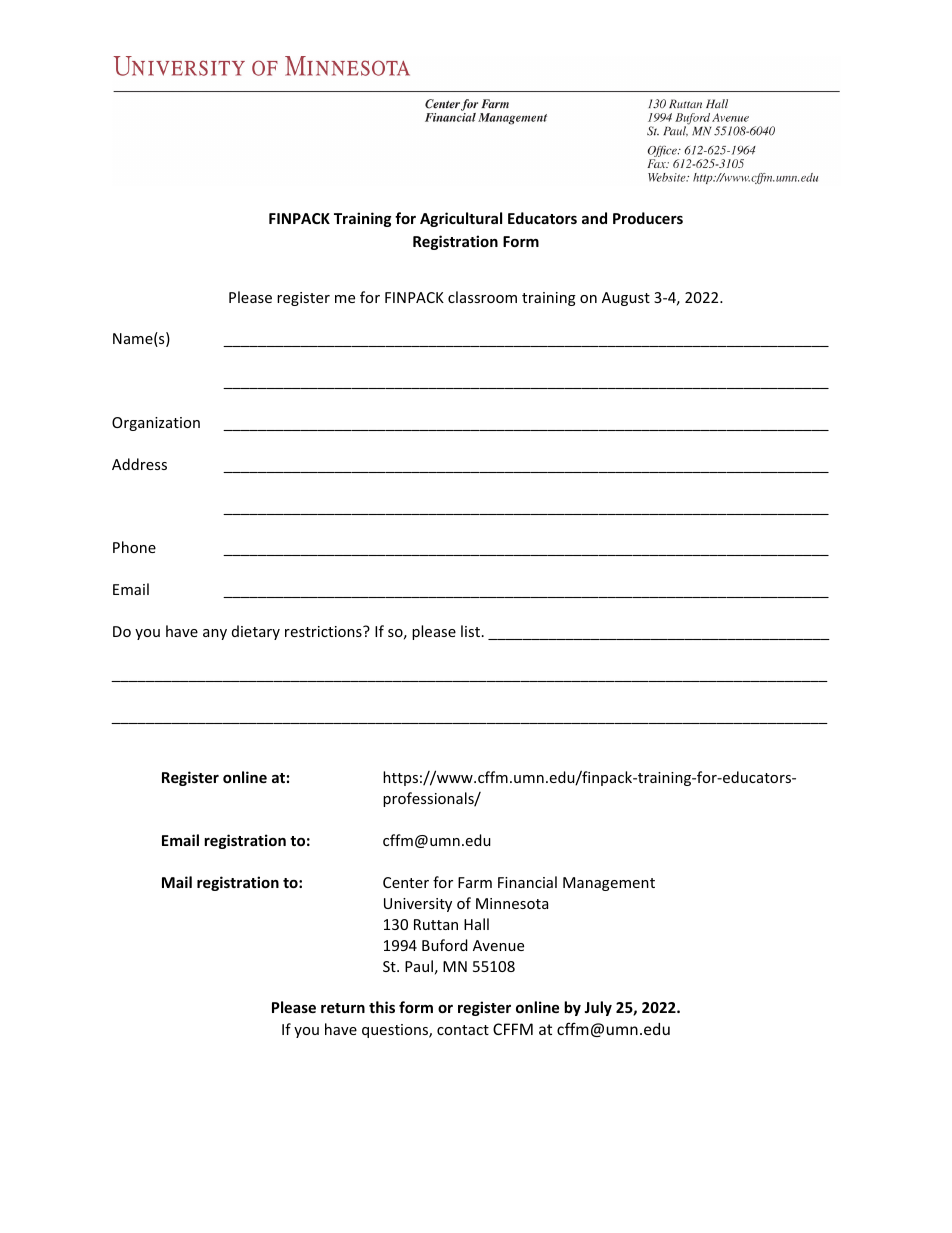 The height and width of the page is (1233, 952). Describe the element at coordinates (418, 905) in the page. I see `University` at that location.
